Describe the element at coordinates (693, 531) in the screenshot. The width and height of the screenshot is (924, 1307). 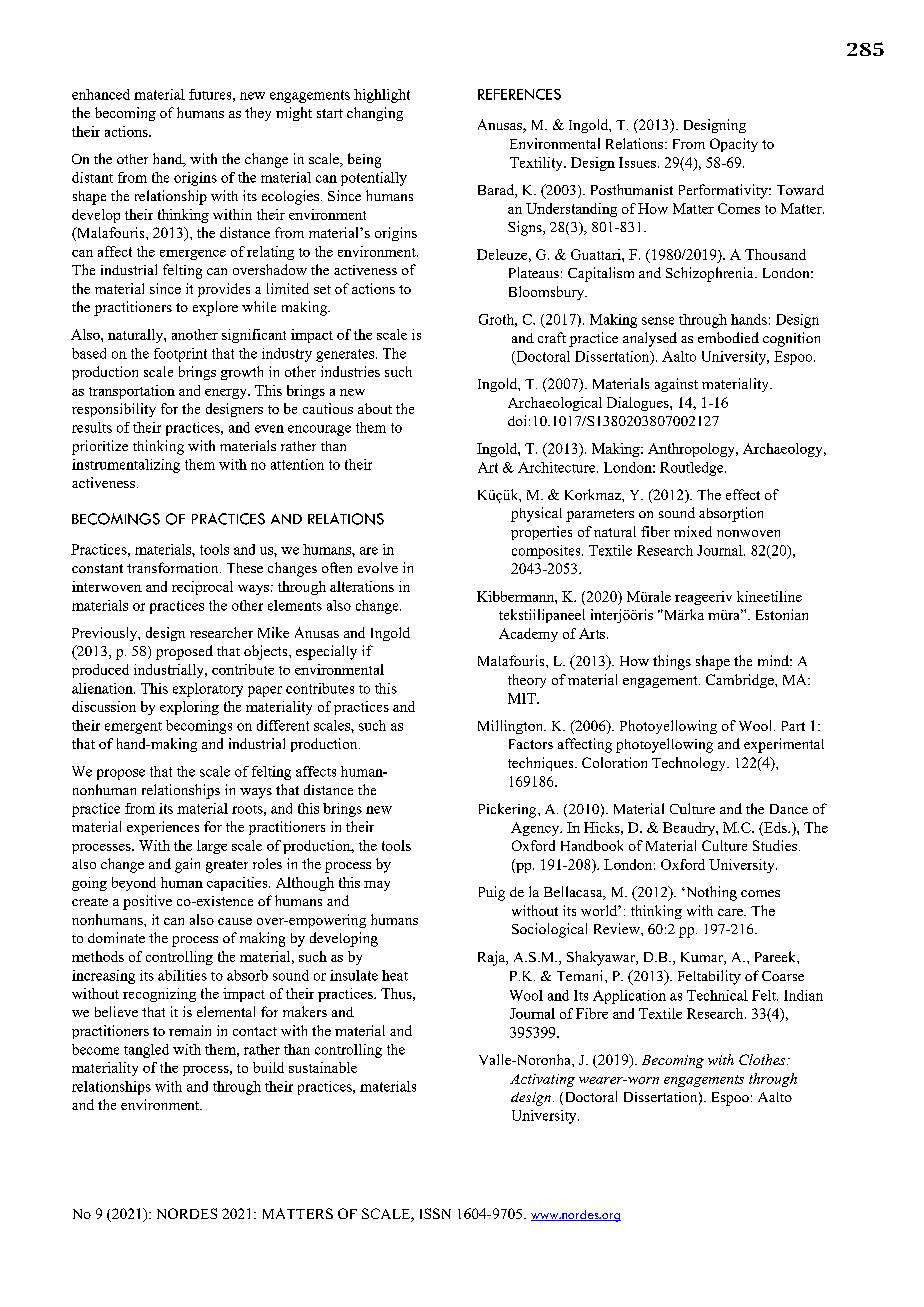
I see `mixed` at that location.
